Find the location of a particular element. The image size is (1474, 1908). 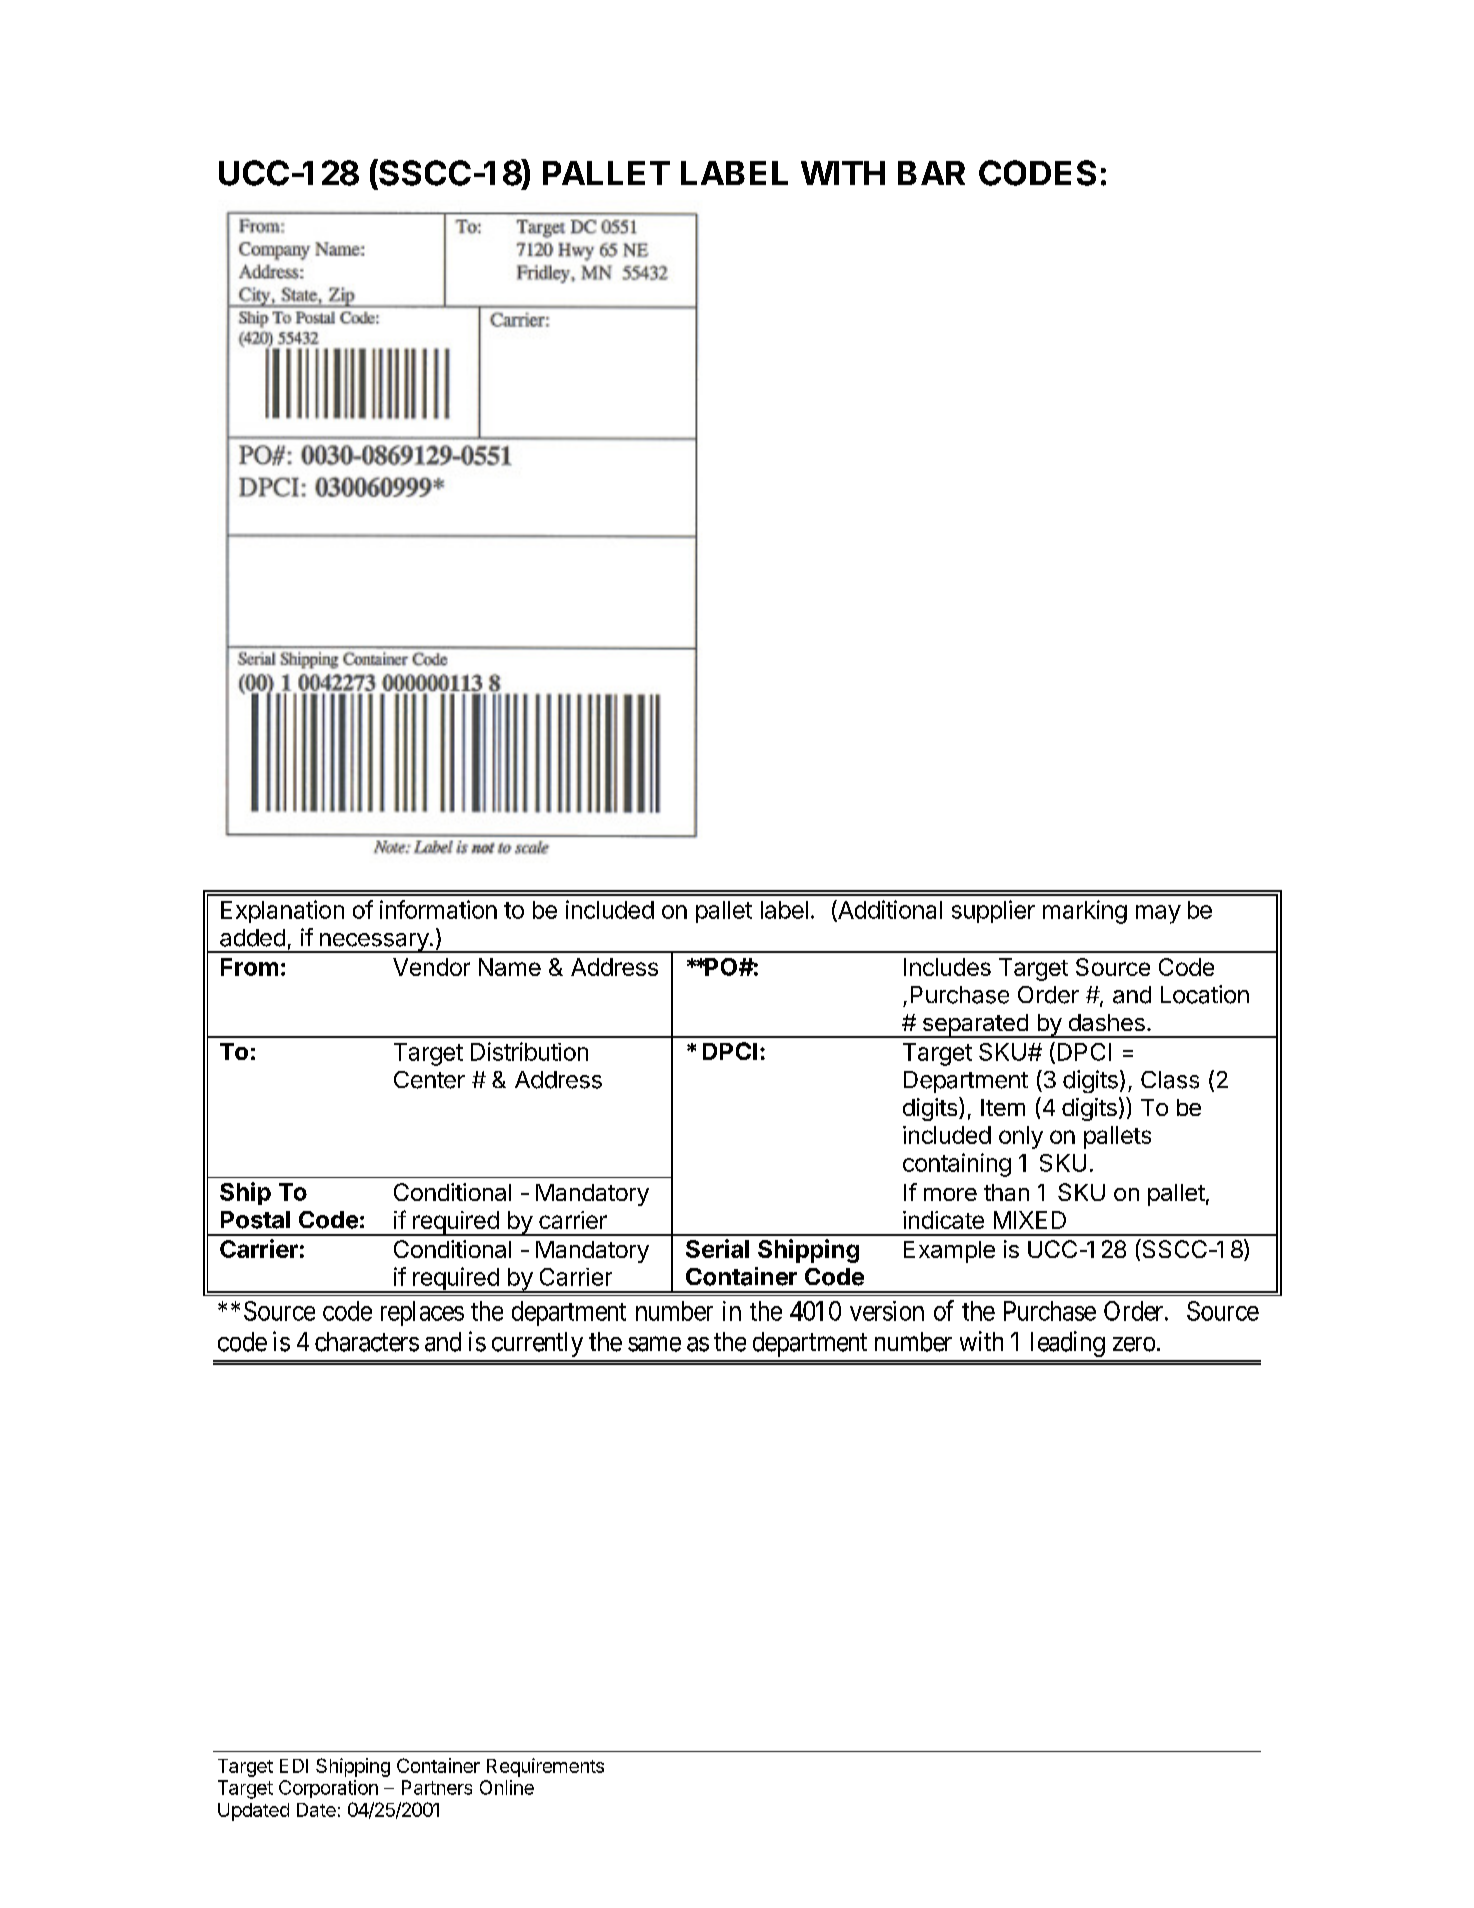

Corporation is located at coordinates (328, 1789).
